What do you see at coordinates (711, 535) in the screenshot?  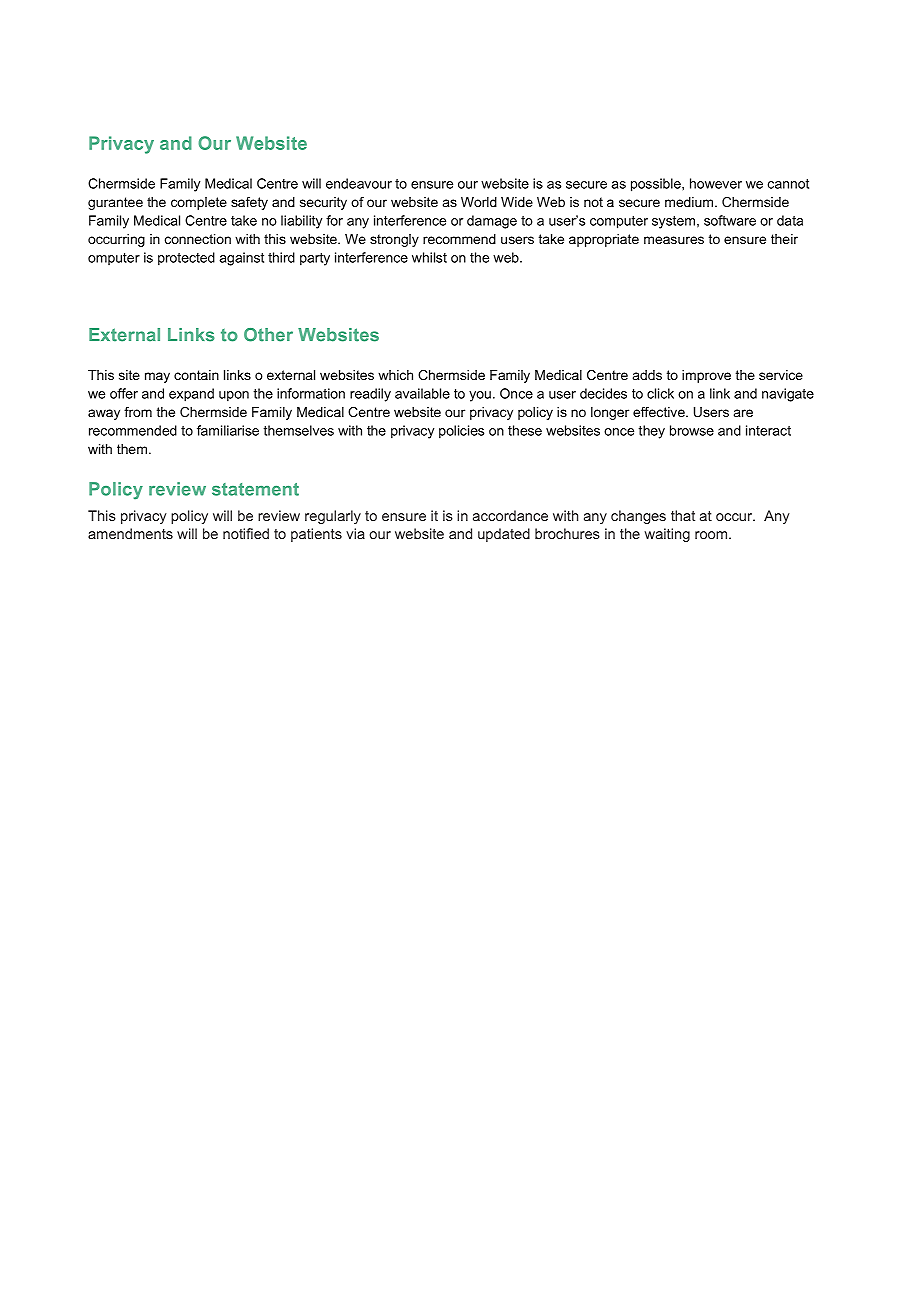 I see `room` at bounding box center [711, 535].
